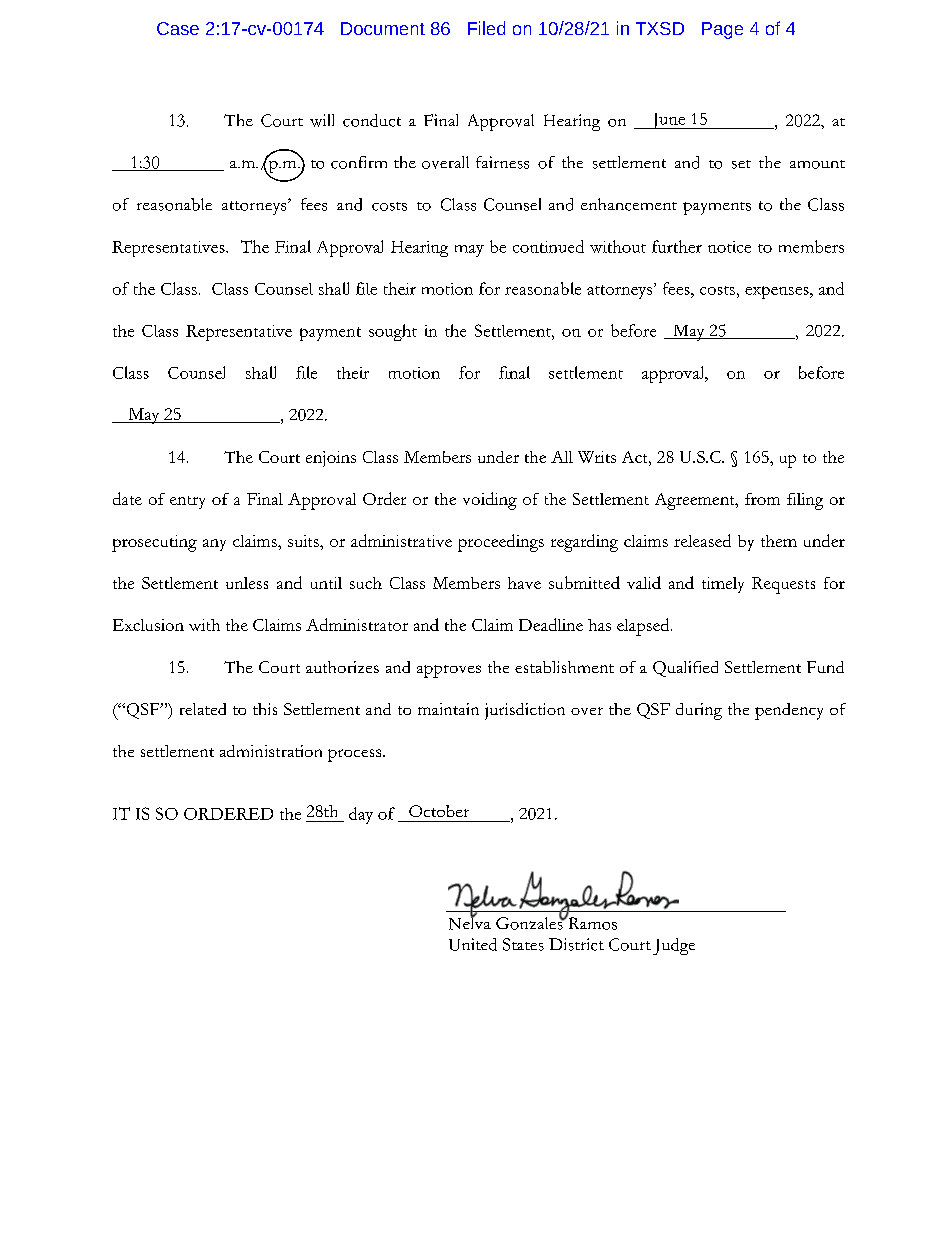 Image resolution: width=952 pixels, height=1233 pixels. I want to click on continued, so click(548, 246).
